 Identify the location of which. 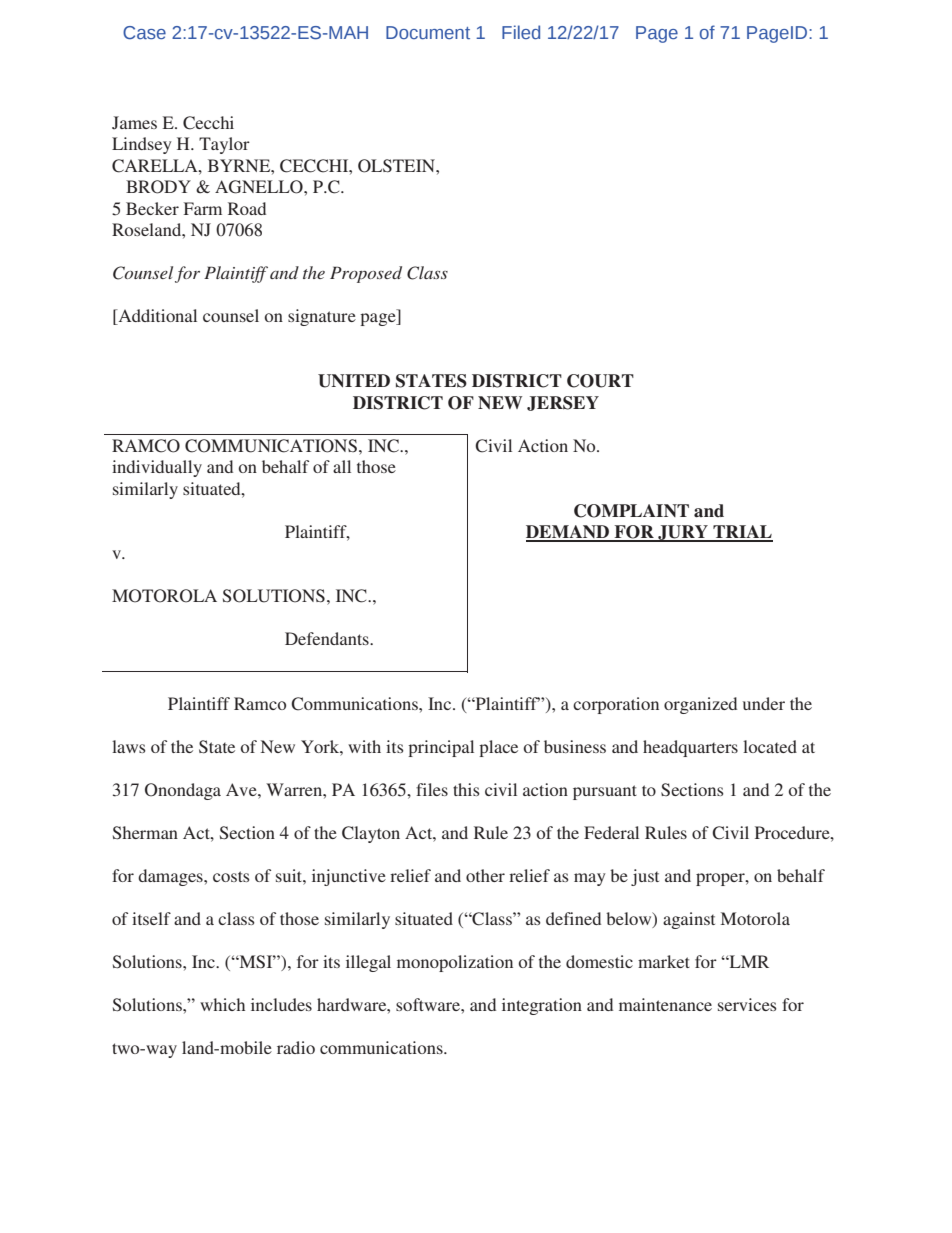
(222, 1004).
